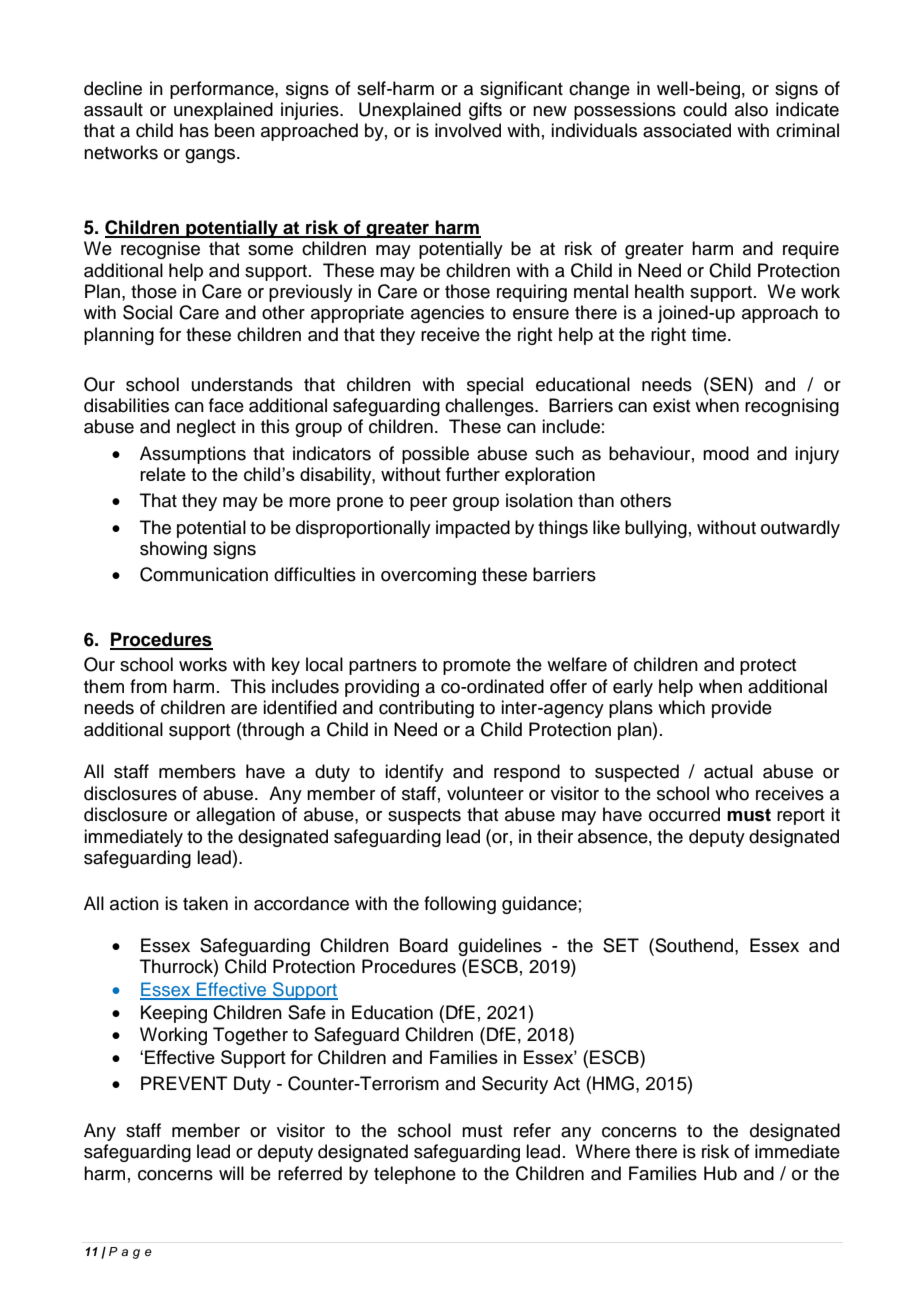 This screenshot has height=1308, width=924. What do you see at coordinates (415, 1175) in the screenshot?
I see `telephone` at bounding box center [415, 1175].
